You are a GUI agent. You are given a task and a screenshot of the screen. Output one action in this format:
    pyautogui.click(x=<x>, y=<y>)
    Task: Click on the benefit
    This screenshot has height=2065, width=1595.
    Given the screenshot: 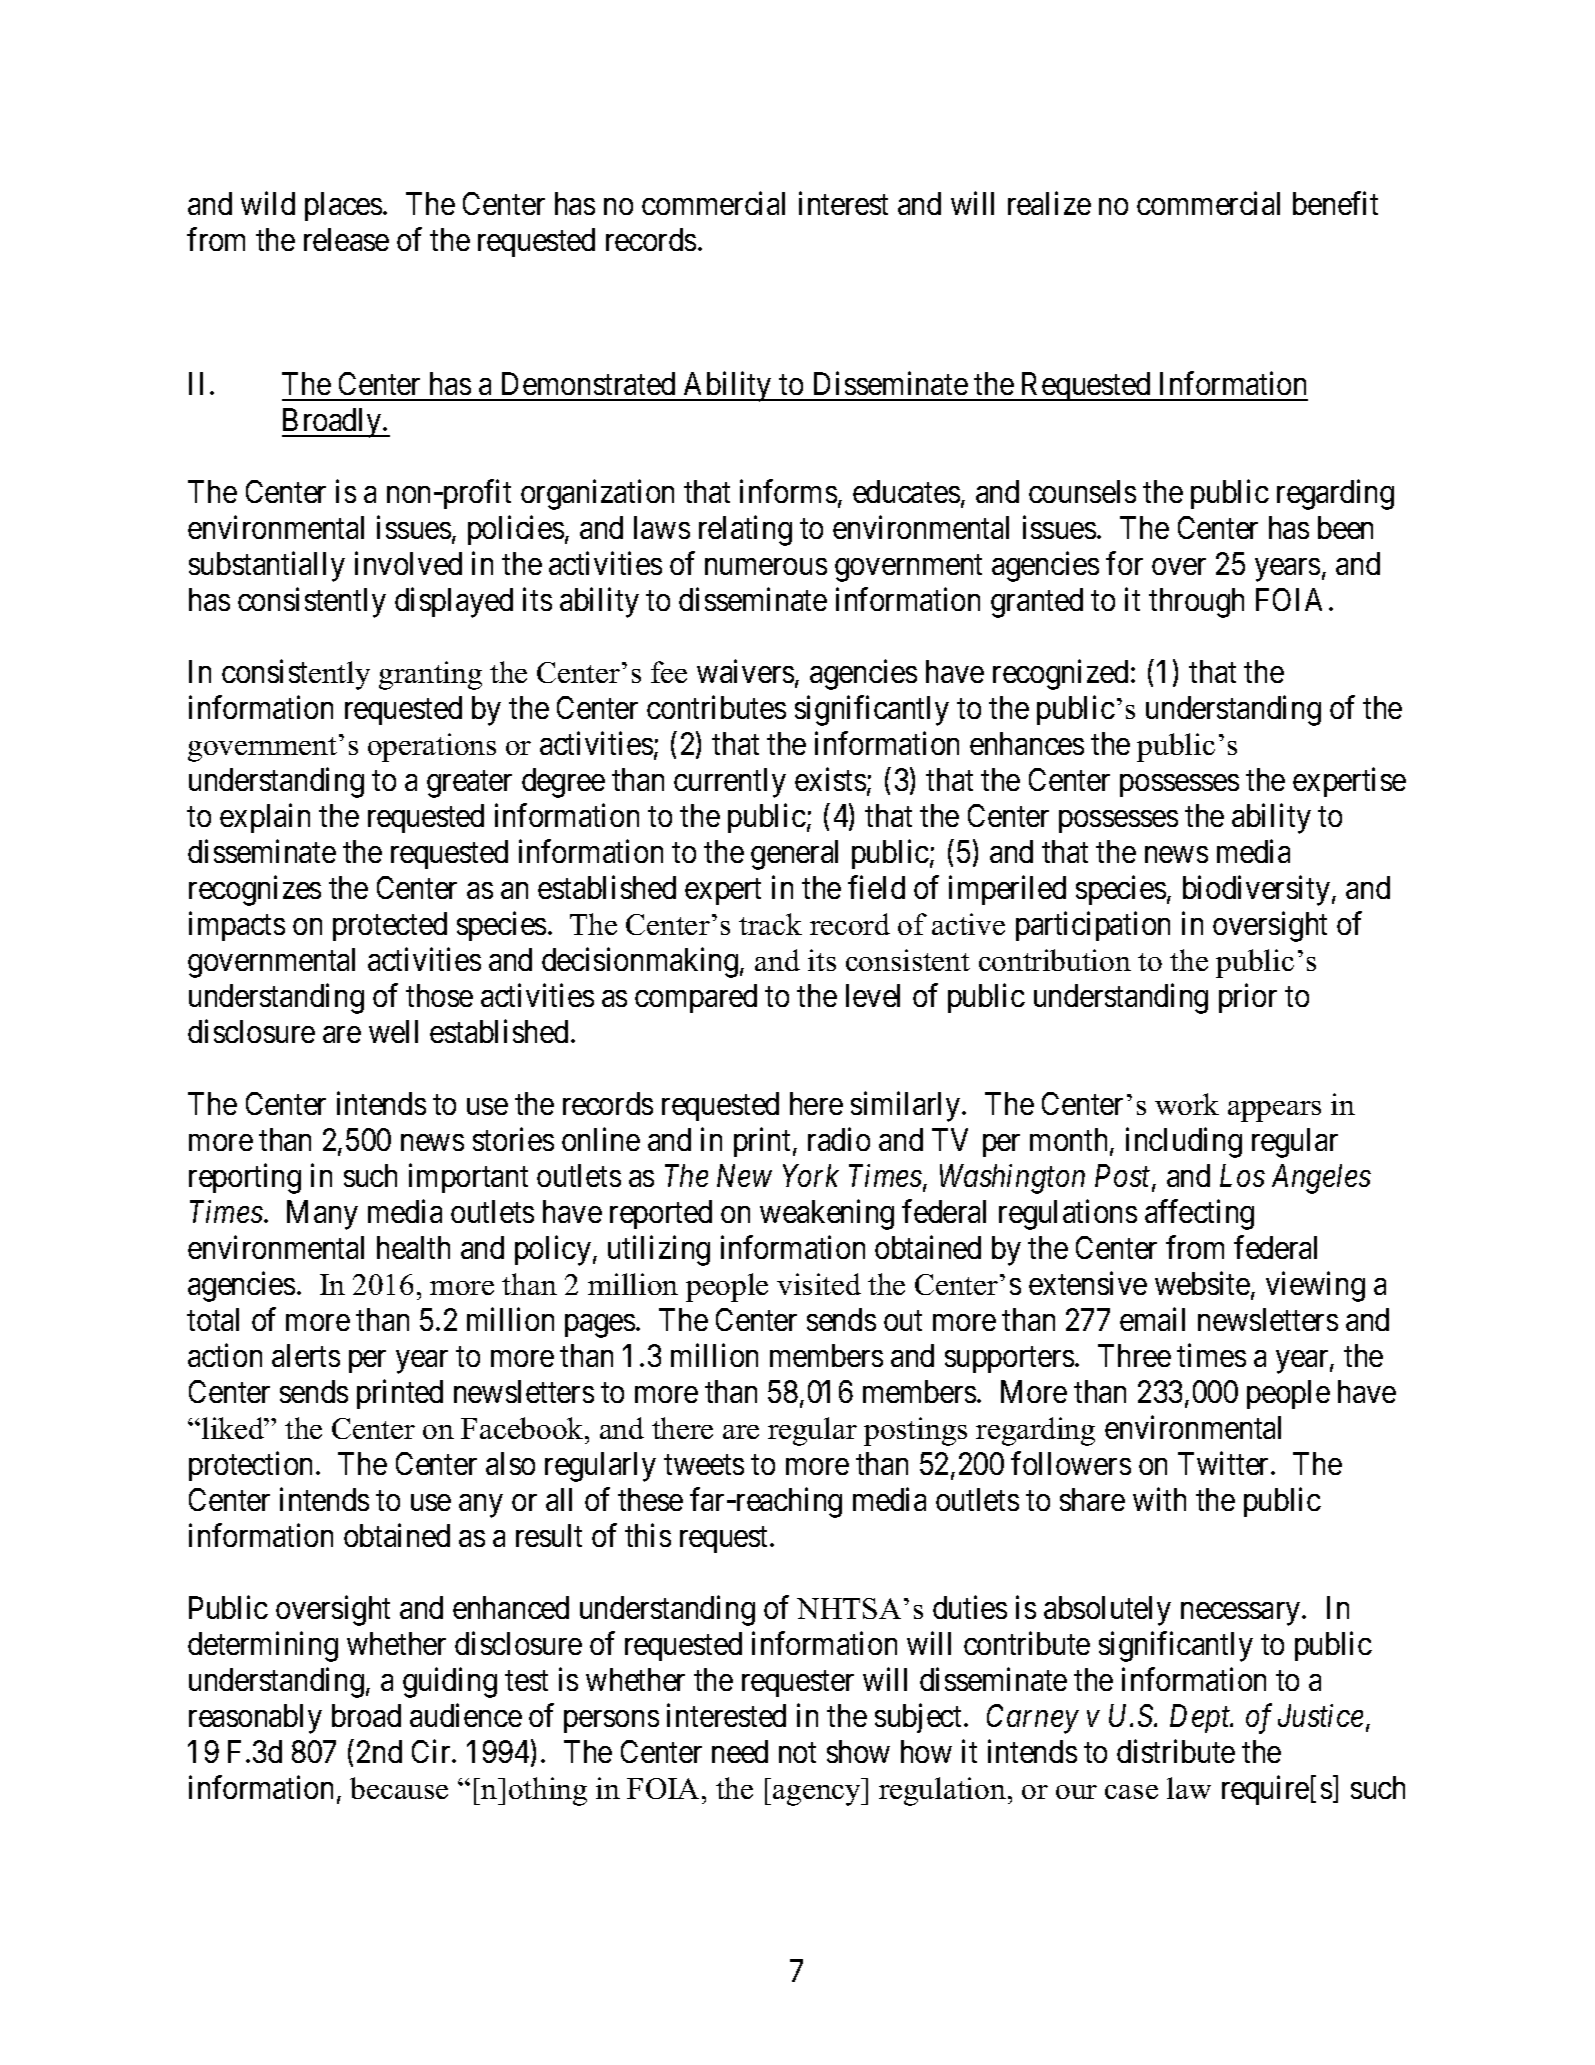 What is the action you would take?
    pyautogui.click(x=1335, y=203)
